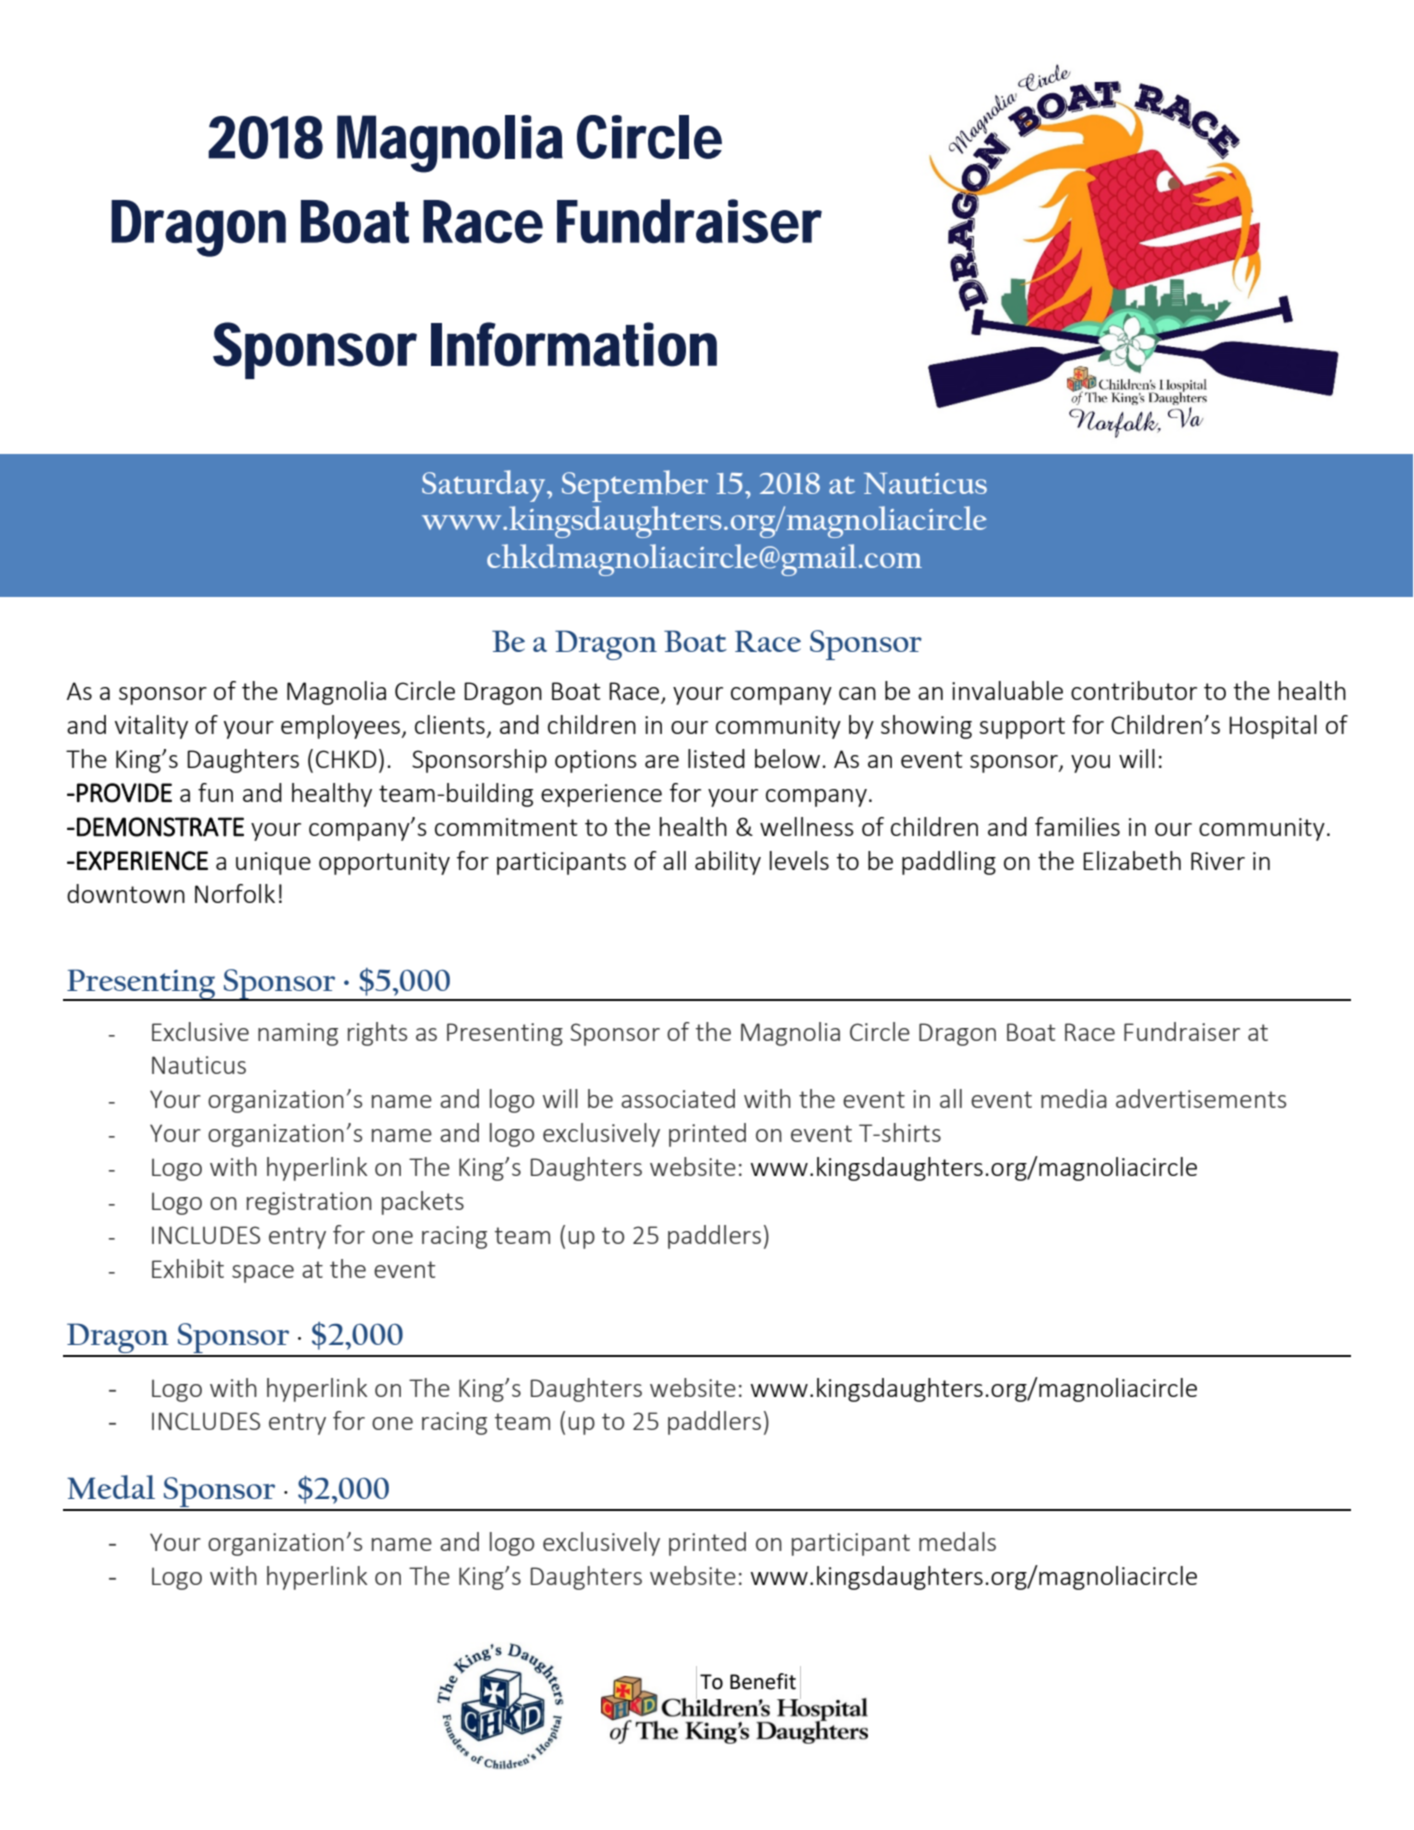 This screenshot has height=1830, width=1414. I want to click on naming, so click(298, 1034).
